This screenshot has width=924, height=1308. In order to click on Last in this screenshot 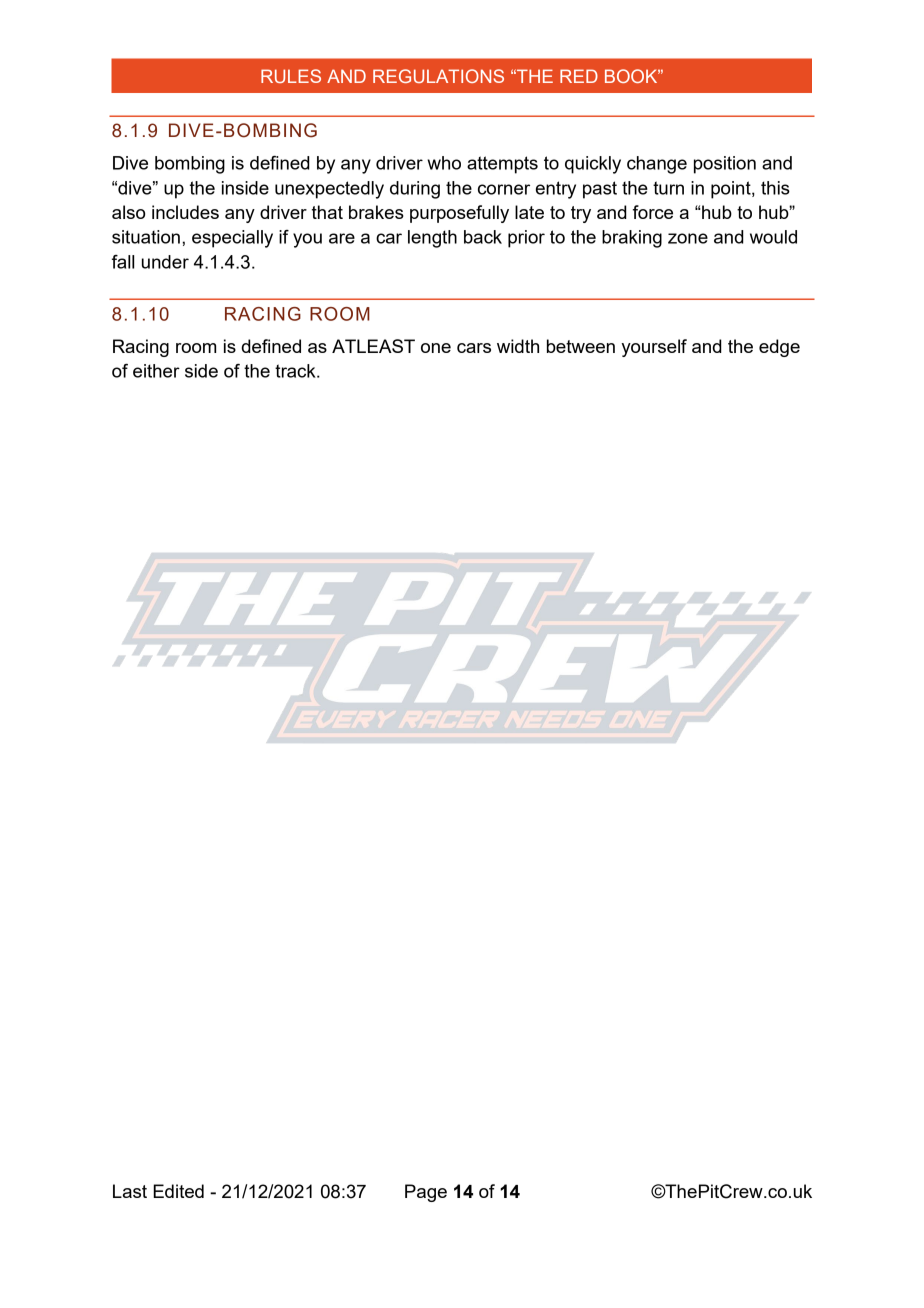, I will do `click(130, 1191)`.
